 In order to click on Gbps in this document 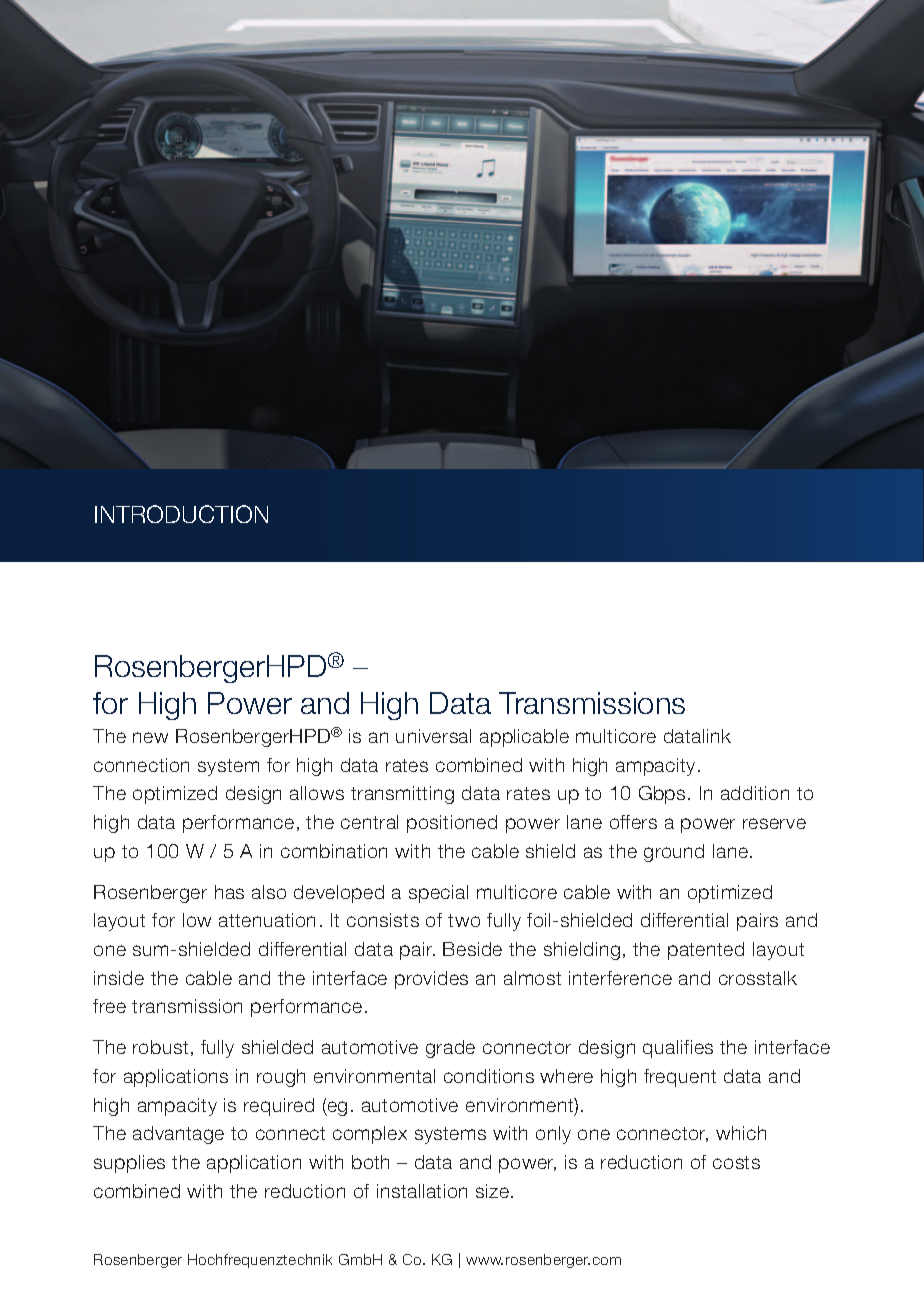, I will do `click(662, 795)`.
